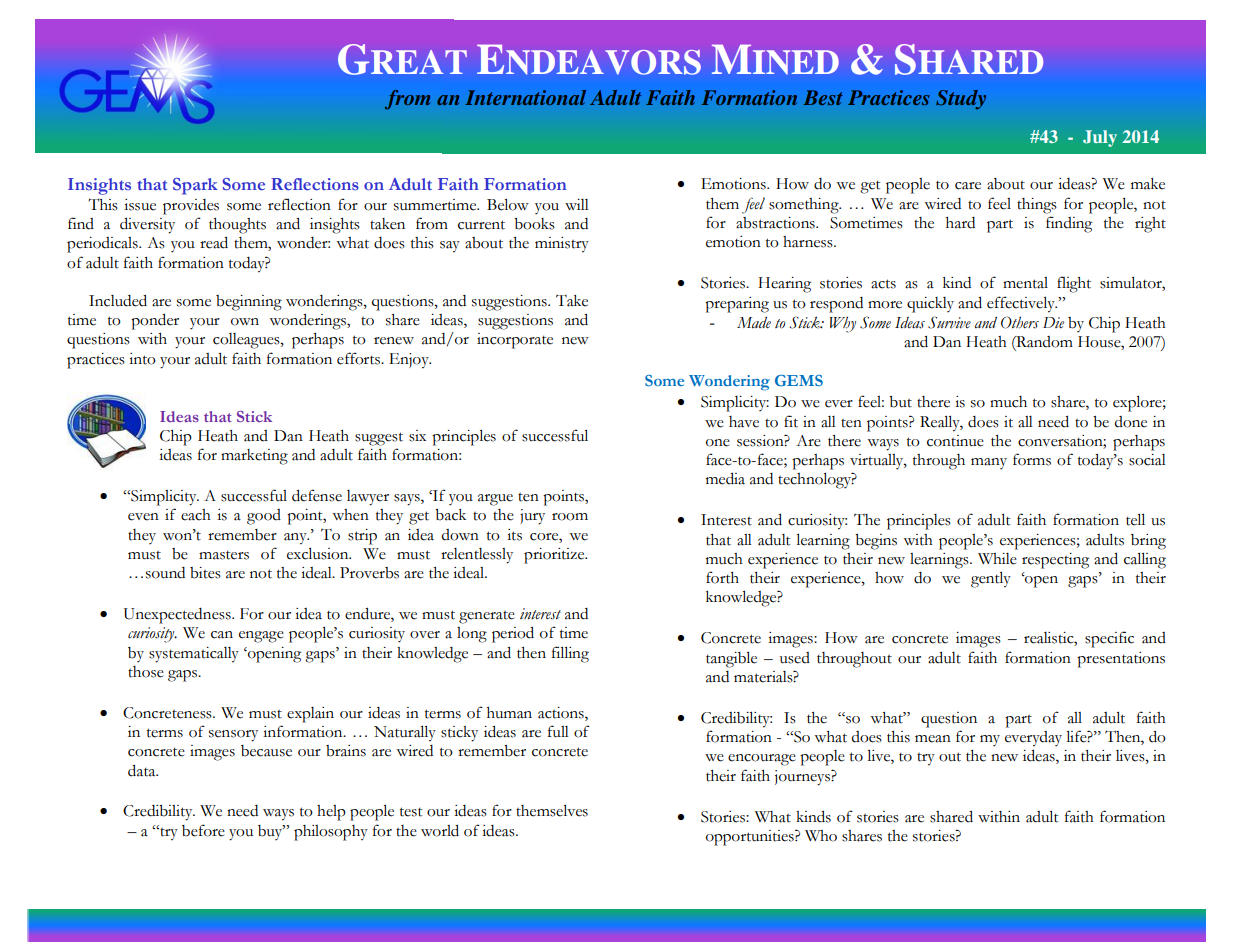  Describe the element at coordinates (195, 186) in the screenshot. I see `Spark` at that location.
